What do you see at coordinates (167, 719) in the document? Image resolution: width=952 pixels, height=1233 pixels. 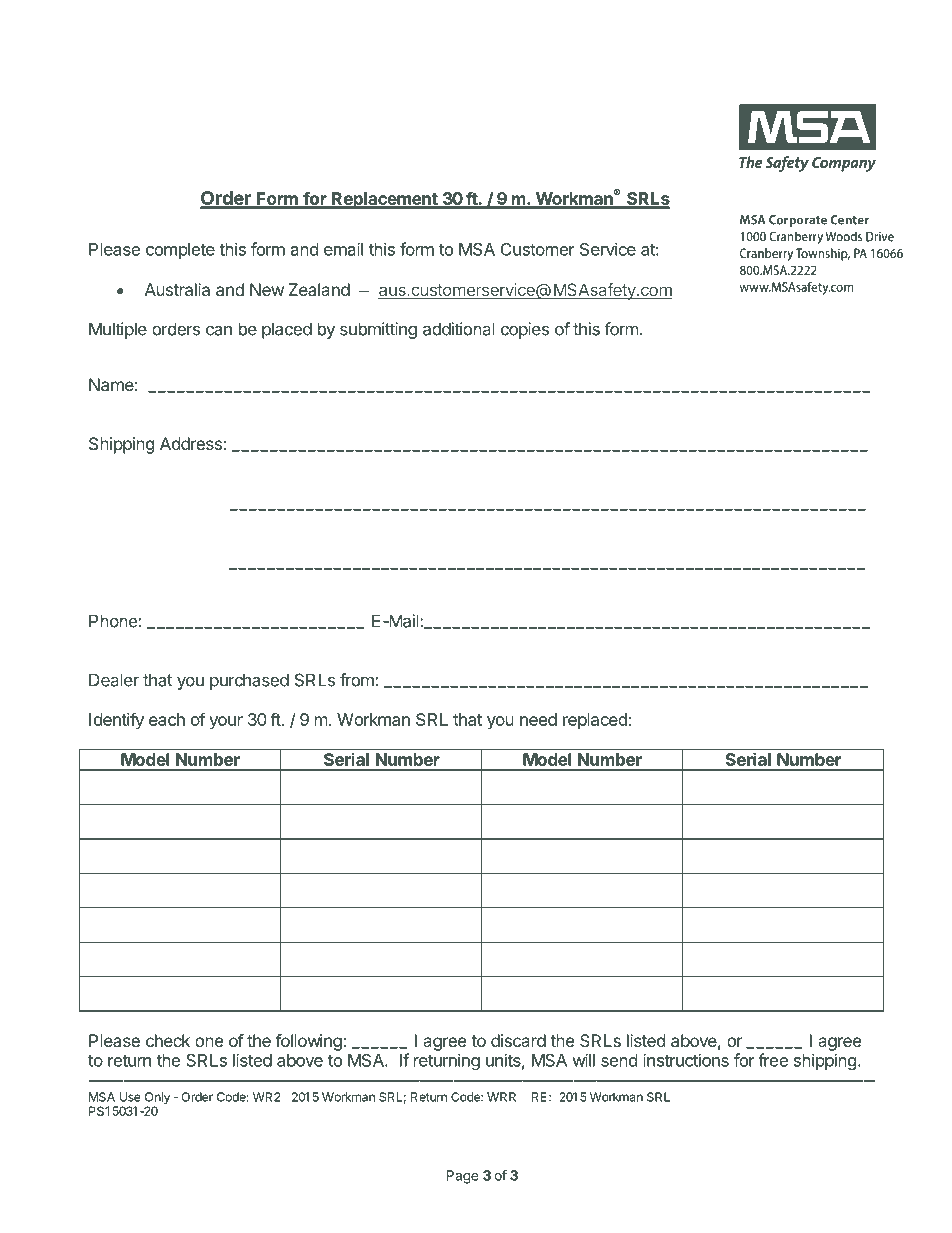 I see `each` at bounding box center [167, 719].
